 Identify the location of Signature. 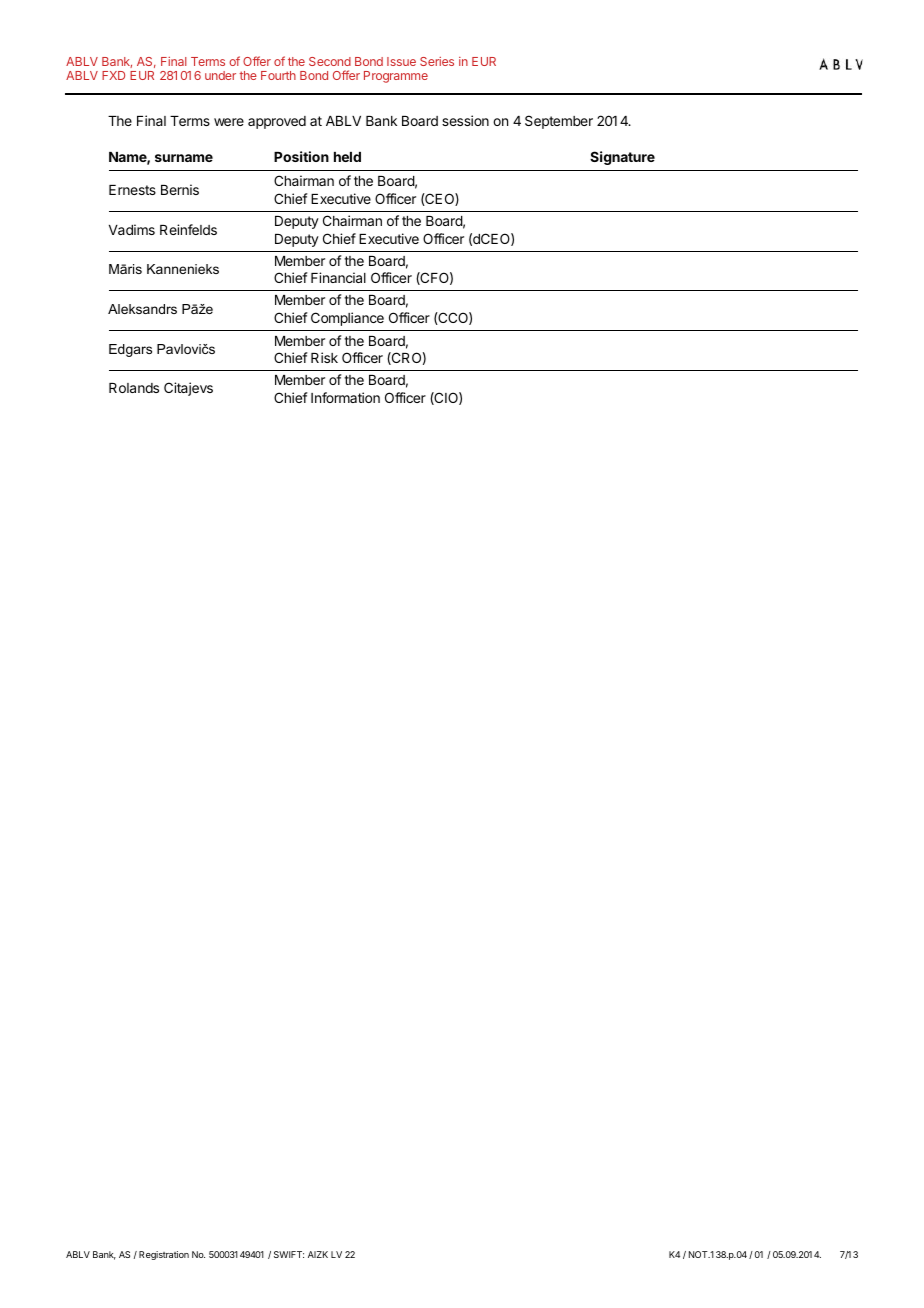
(622, 158).
